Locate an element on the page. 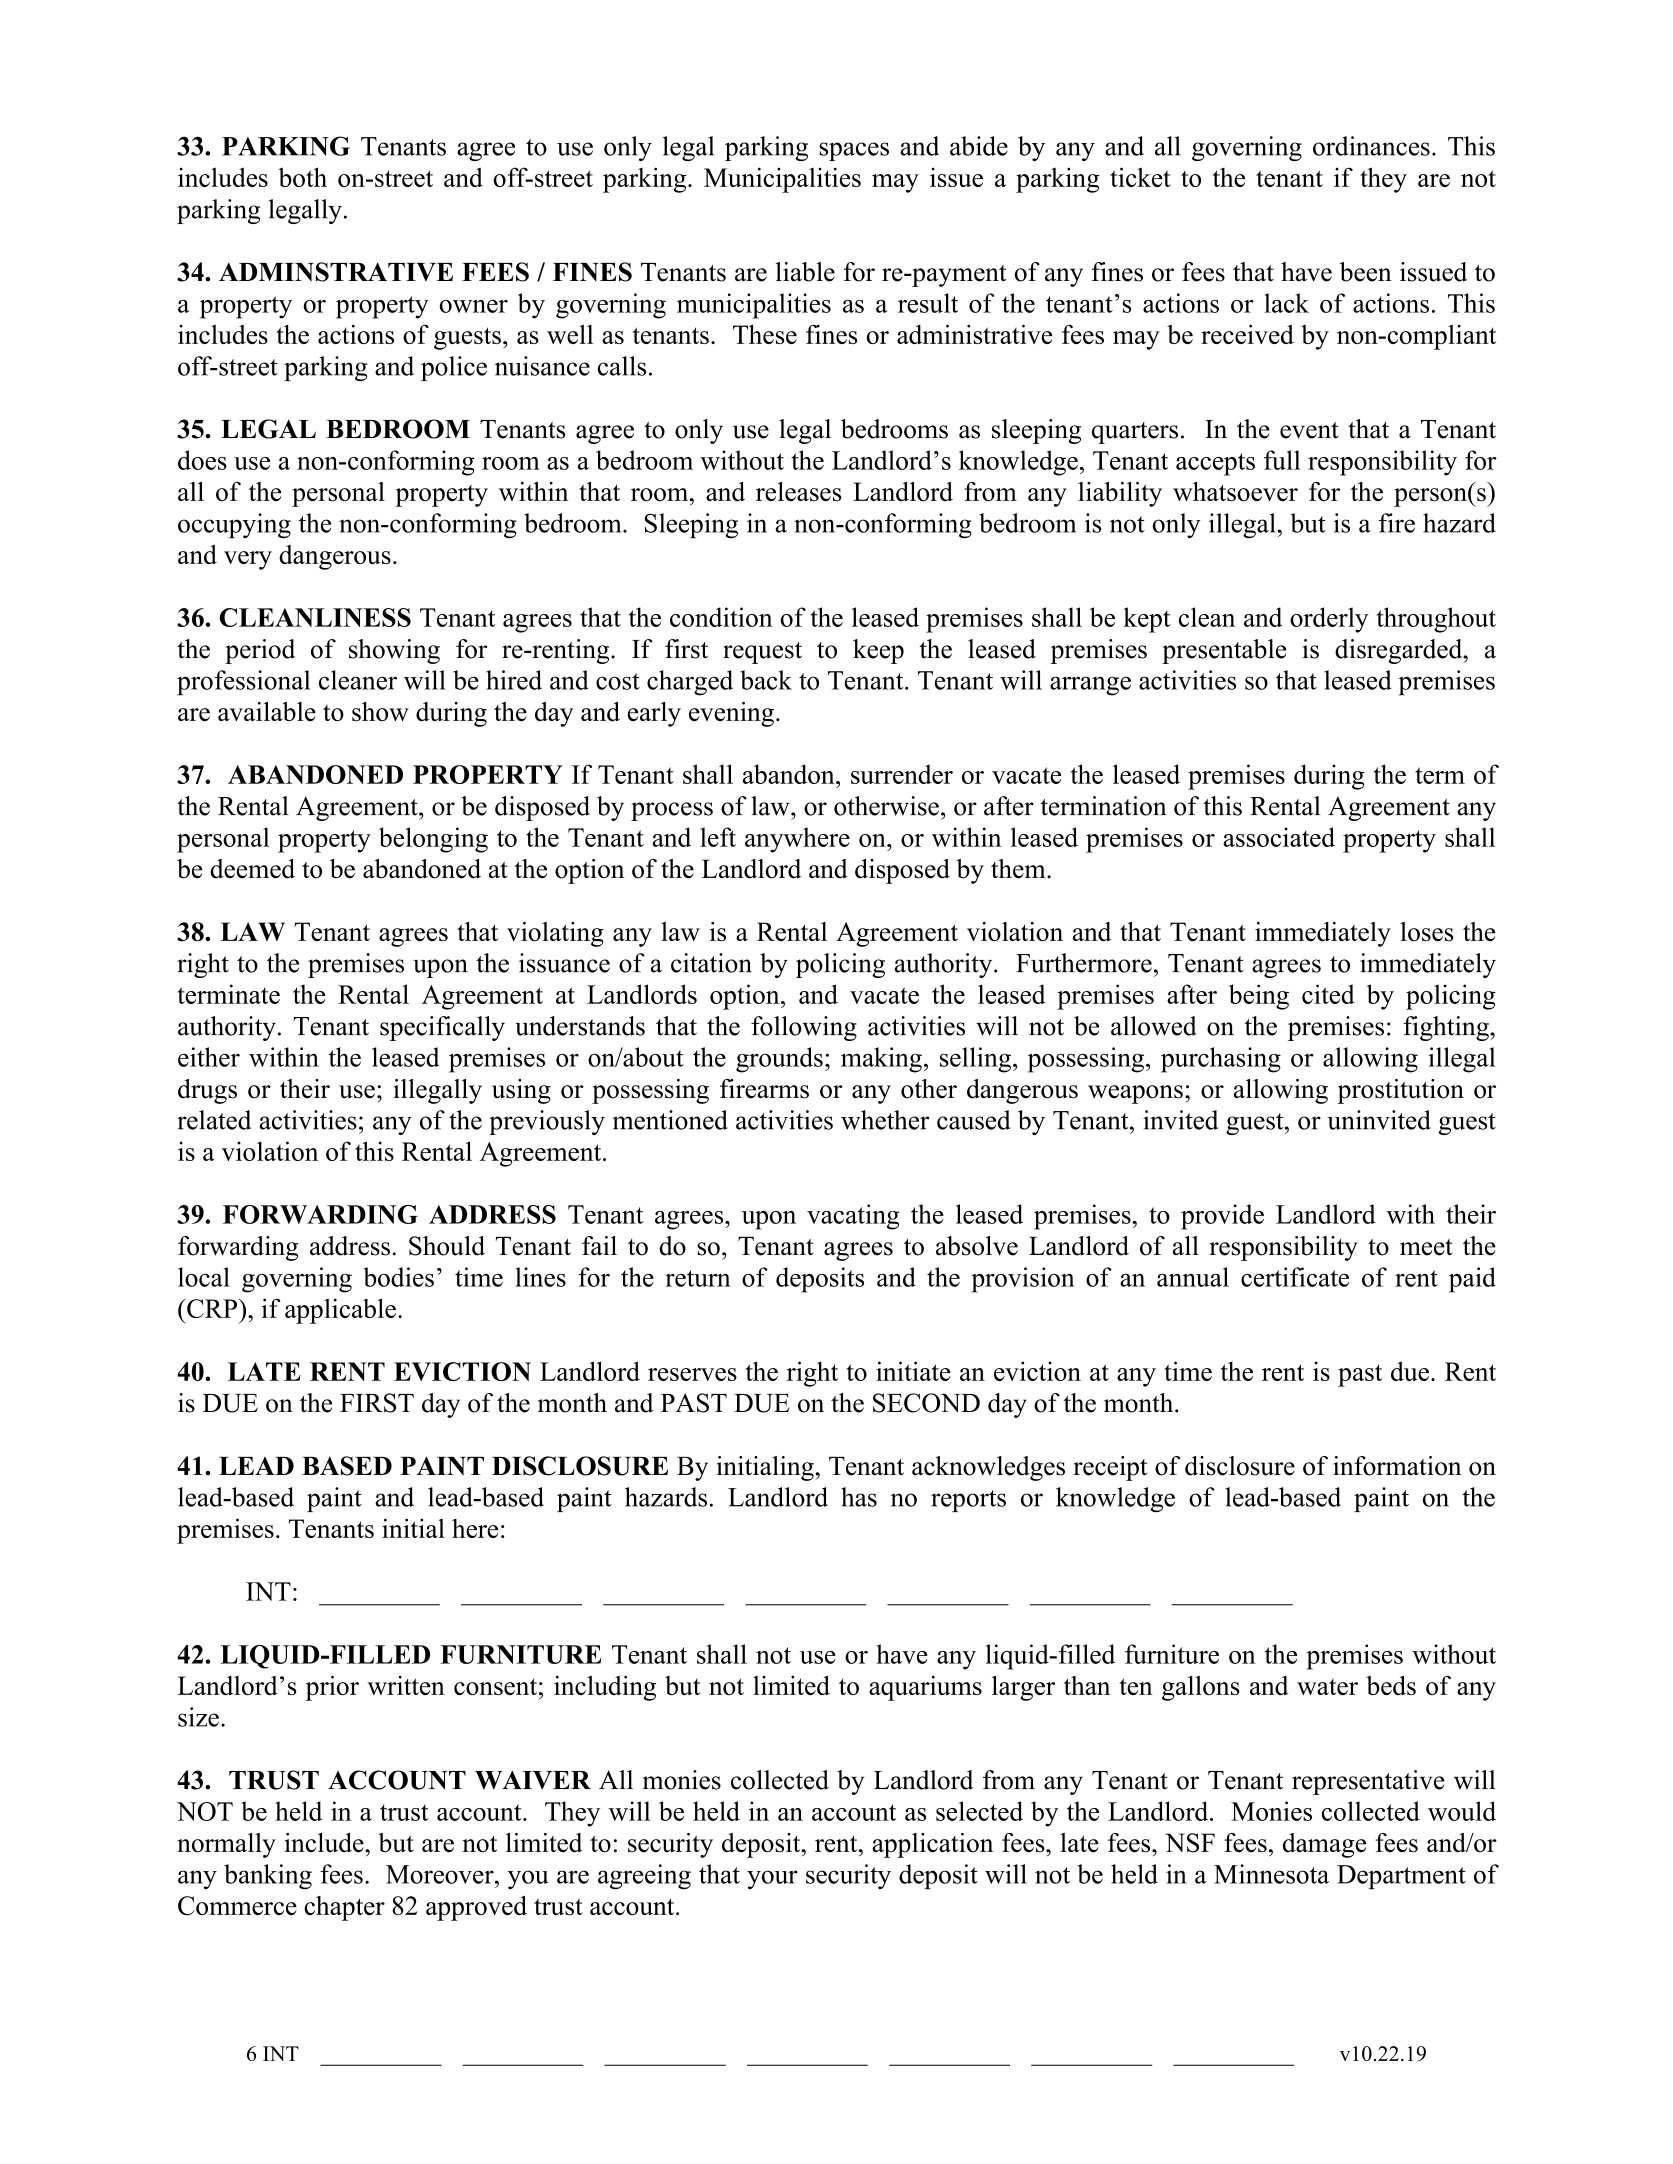  SECOND is located at coordinates (926, 1403).
